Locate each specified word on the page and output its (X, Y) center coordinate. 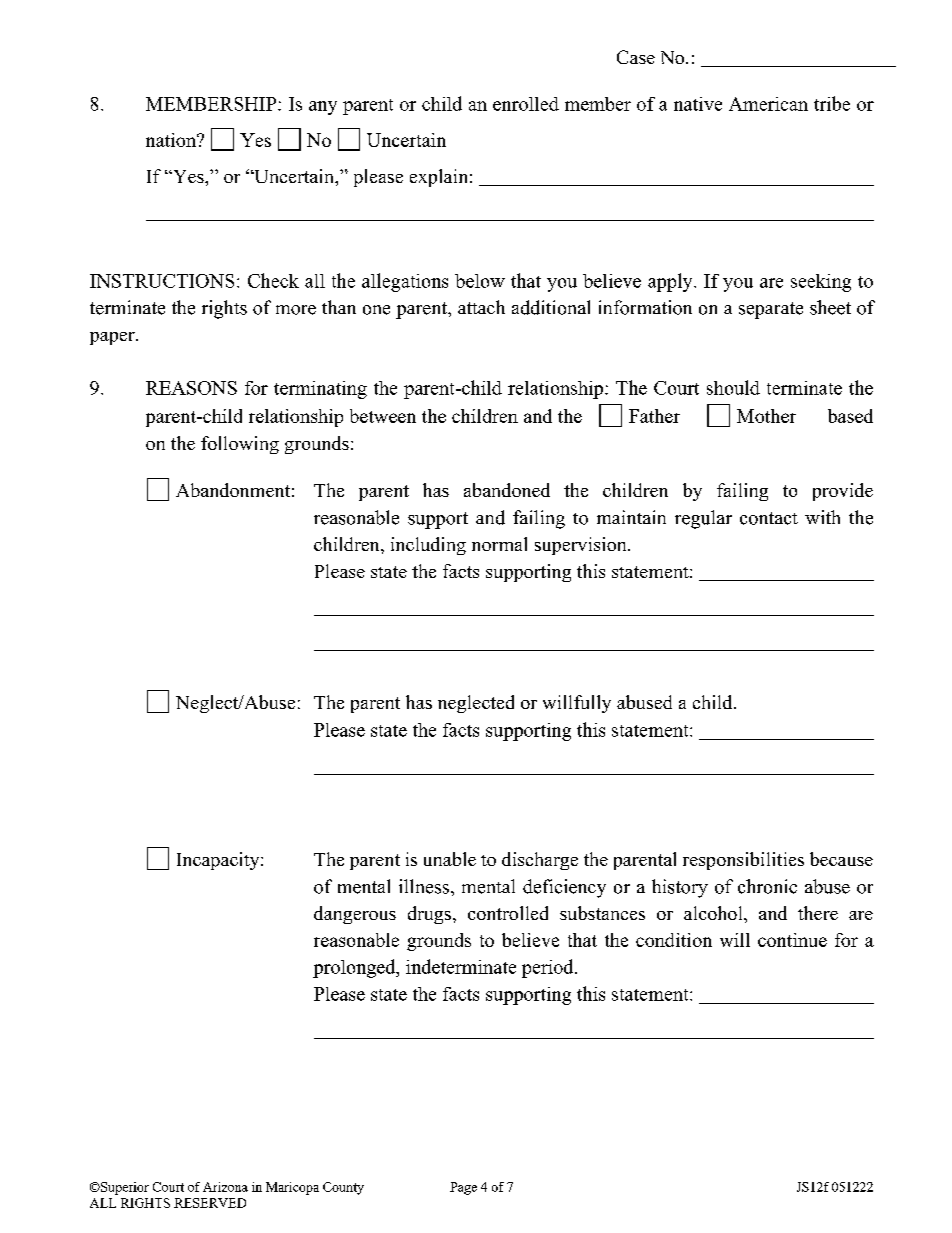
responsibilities (743, 861)
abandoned (507, 490)
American (768, 104)
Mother (766, 416)
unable (450, 859)
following (240, 445)
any (323, 108)
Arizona (225, 1187)
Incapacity (219, 861)
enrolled (526, 104)
